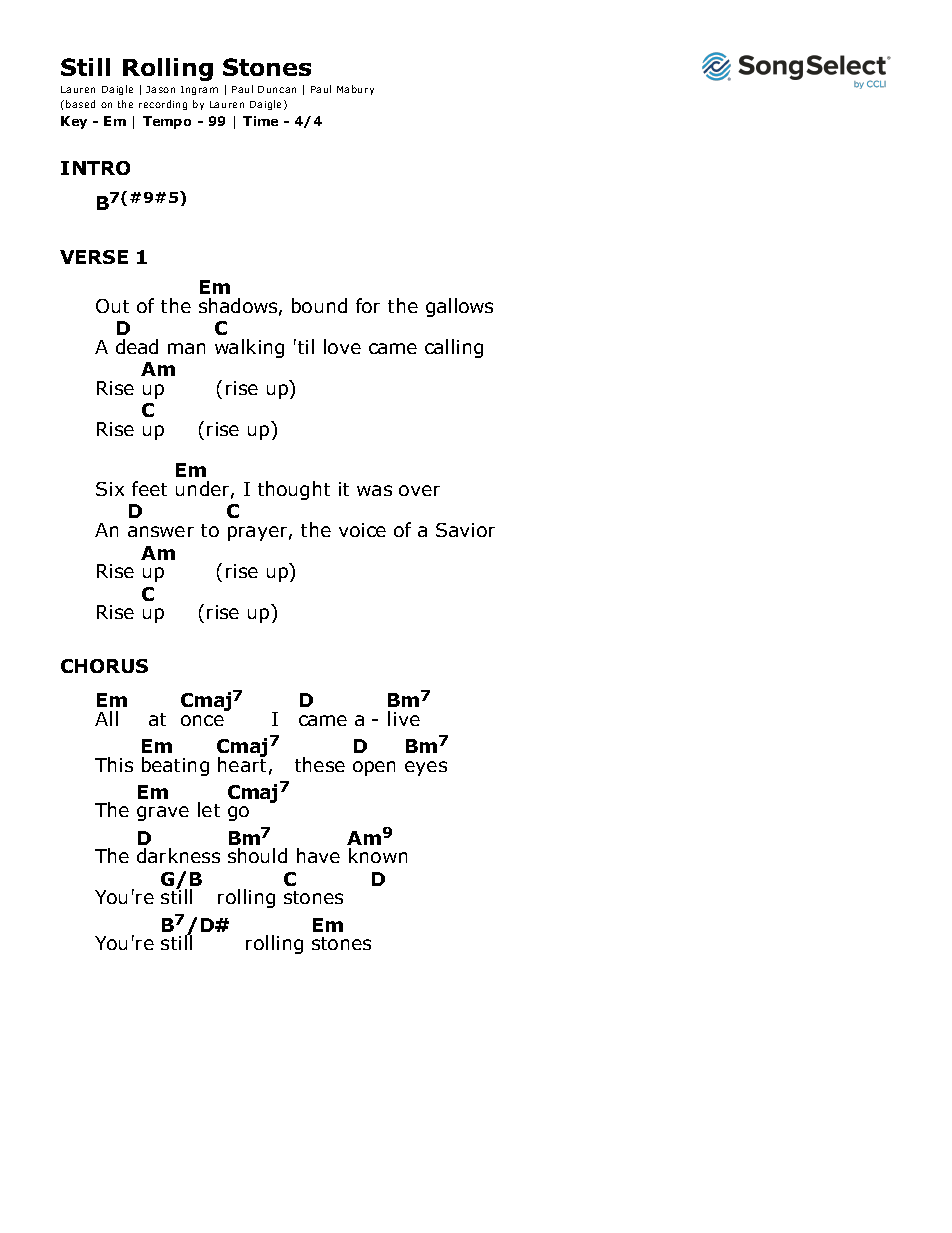  Describe the element at coordinates (80, 104) in the screenshot. I see `based` at that location.
